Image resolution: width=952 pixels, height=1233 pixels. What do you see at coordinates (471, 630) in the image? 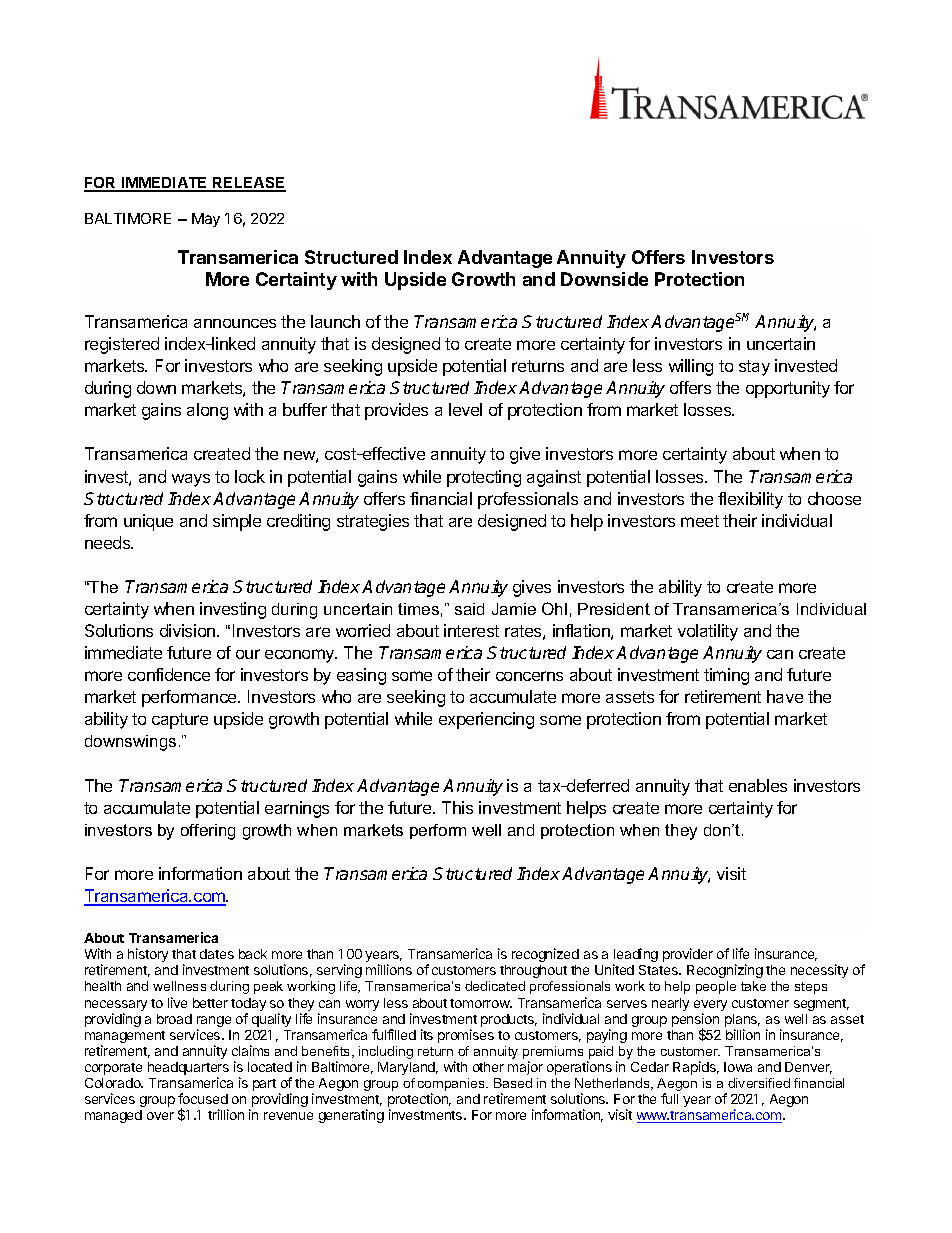
I see `interest` at bounding box center [471, 630].
